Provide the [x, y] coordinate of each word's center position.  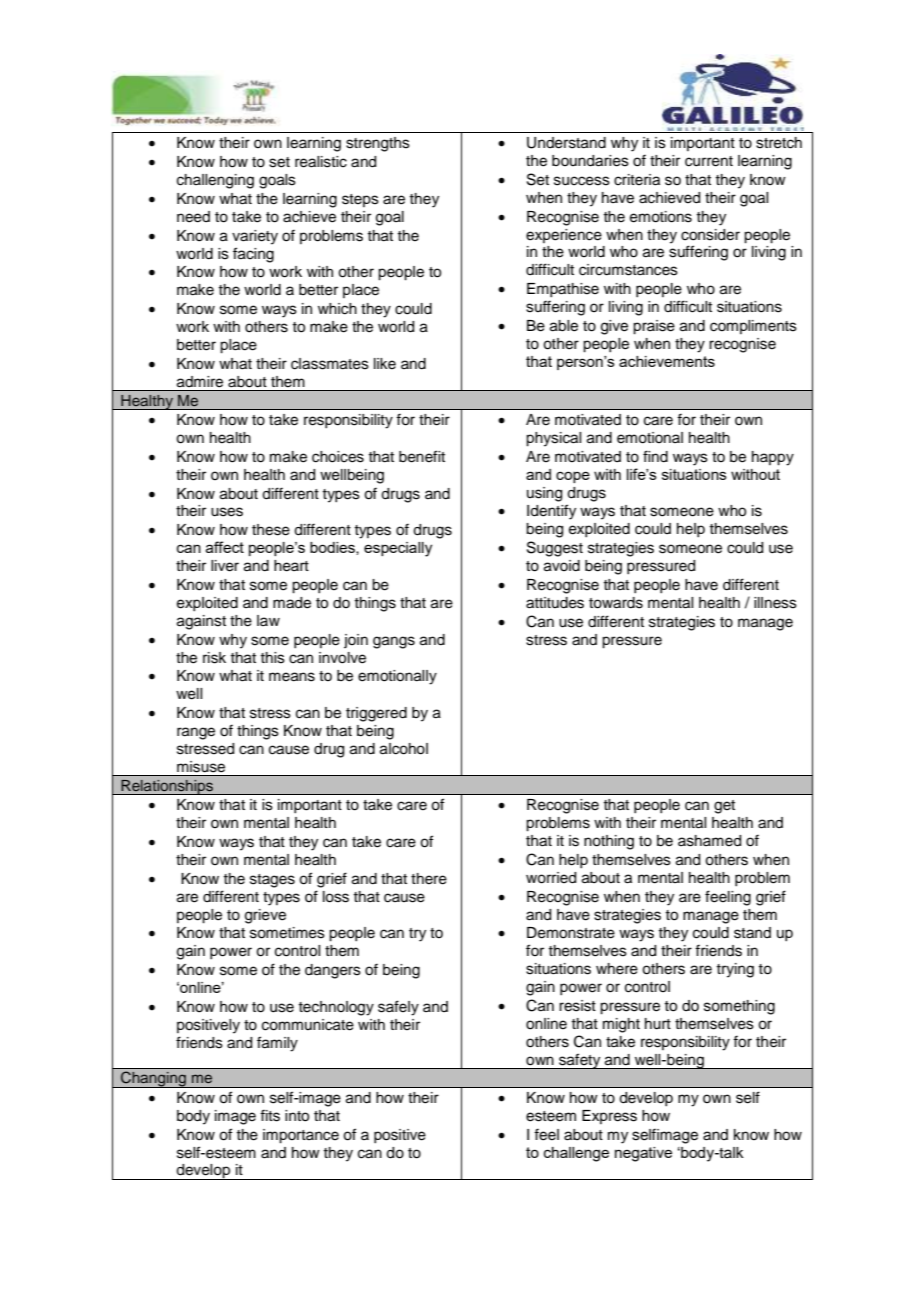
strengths [378, 144]
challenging [215, 181]
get [724, 807]
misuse [201, 766]
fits [270, 1115]
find [655, 456]
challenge [576, 1154]
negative [643, 1154]
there [429, 879]
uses [227, 512]
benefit [422, 456]
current [709, 161]
